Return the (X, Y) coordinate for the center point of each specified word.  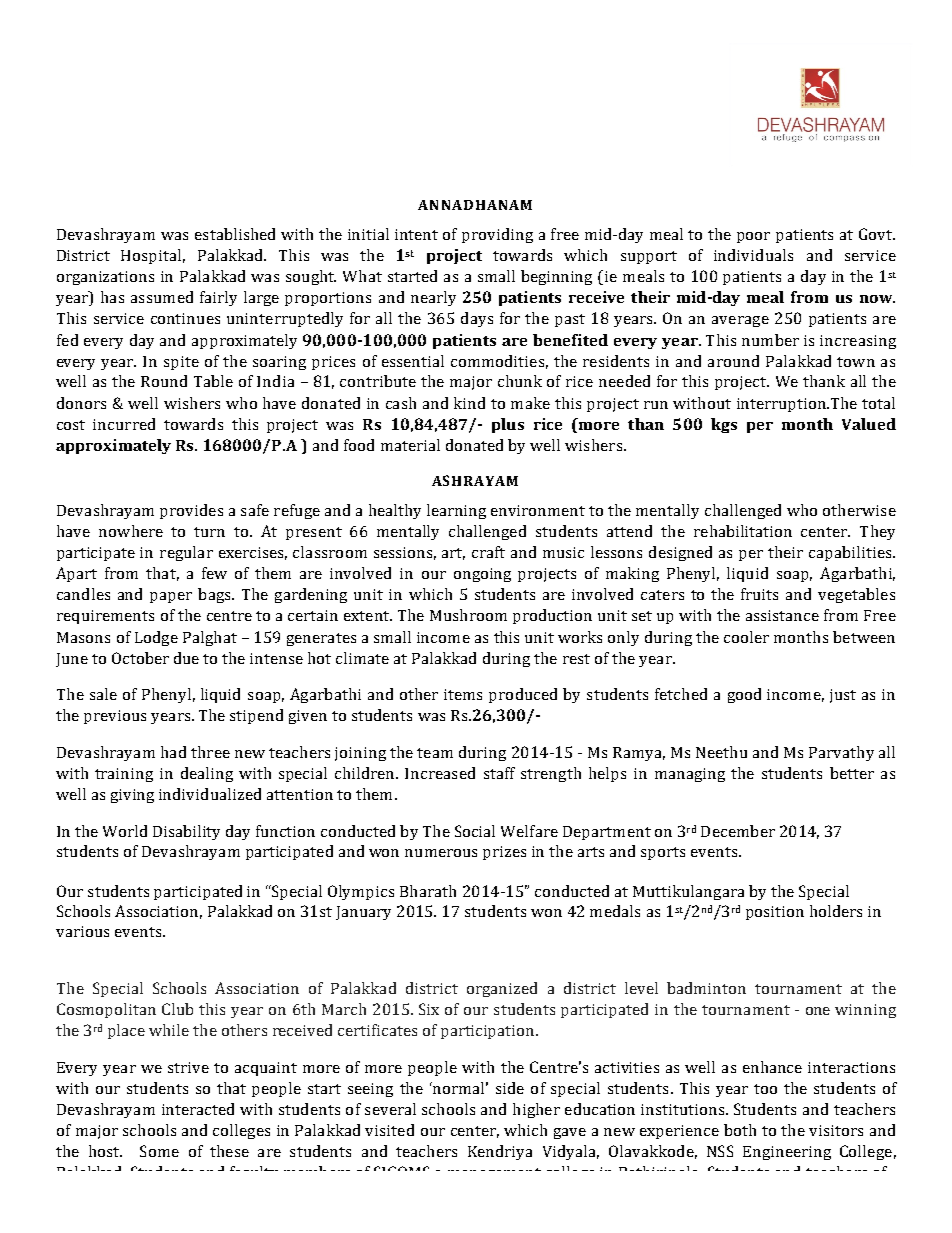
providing (497, 235)
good (744, 695)
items (463, 694)
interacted (198, 1109)
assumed (162, 297)
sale (103, 694)
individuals (753, 255)
